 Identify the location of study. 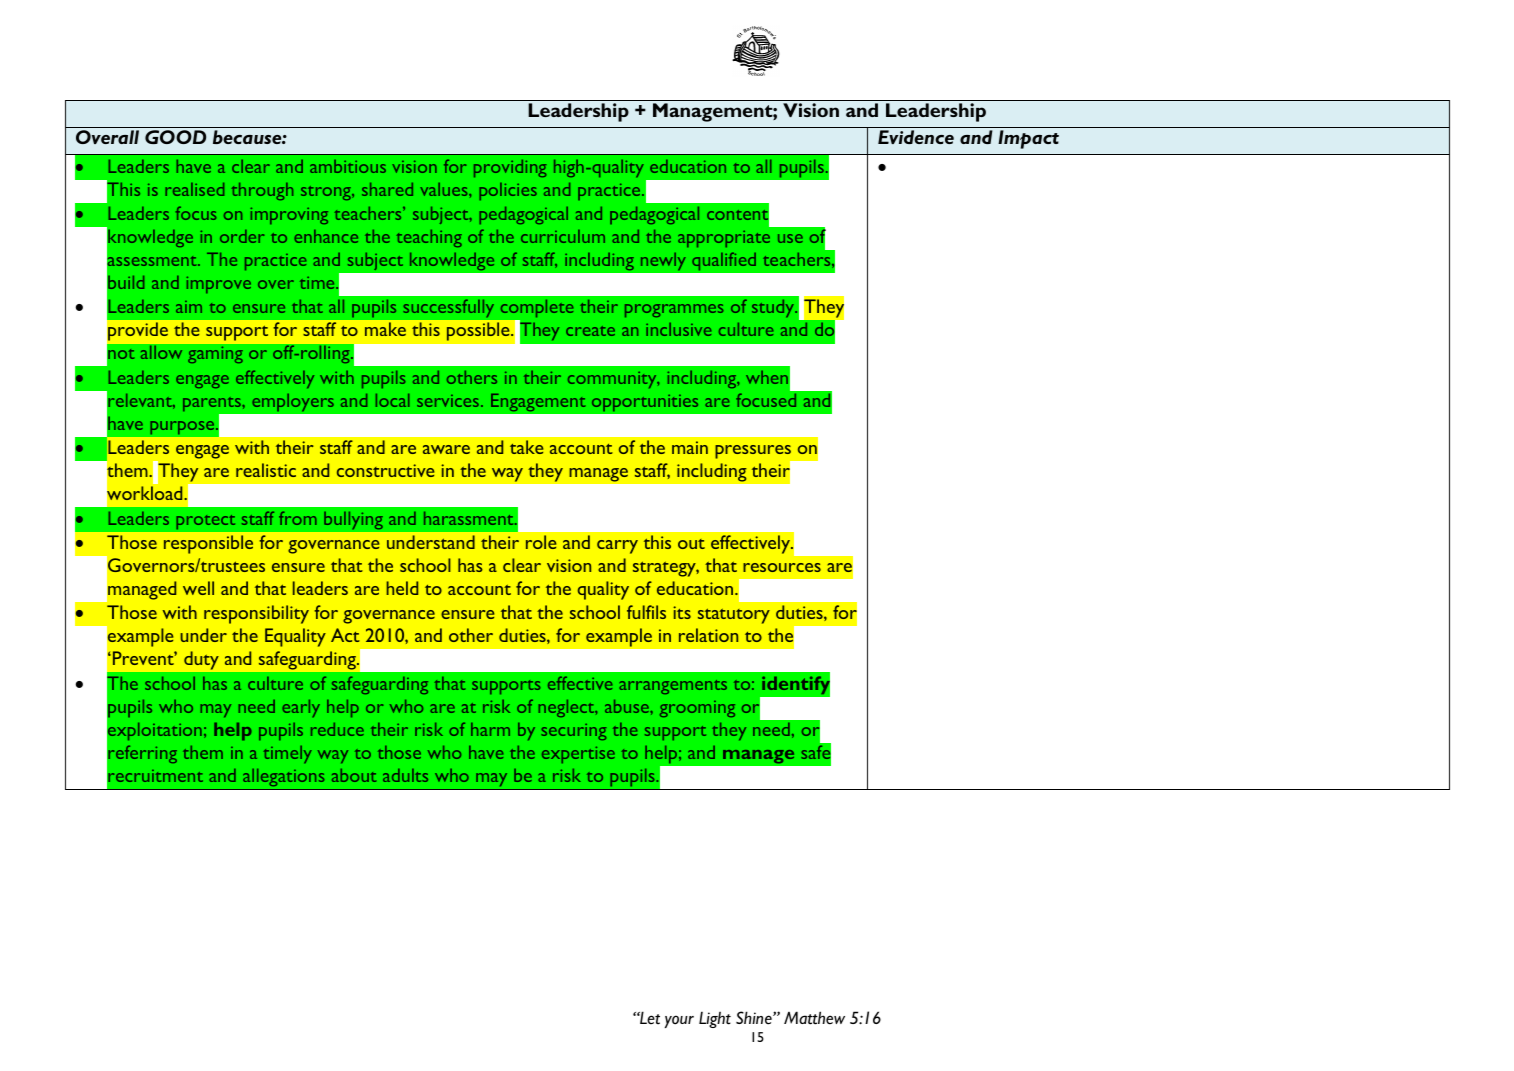
(774, 308).
